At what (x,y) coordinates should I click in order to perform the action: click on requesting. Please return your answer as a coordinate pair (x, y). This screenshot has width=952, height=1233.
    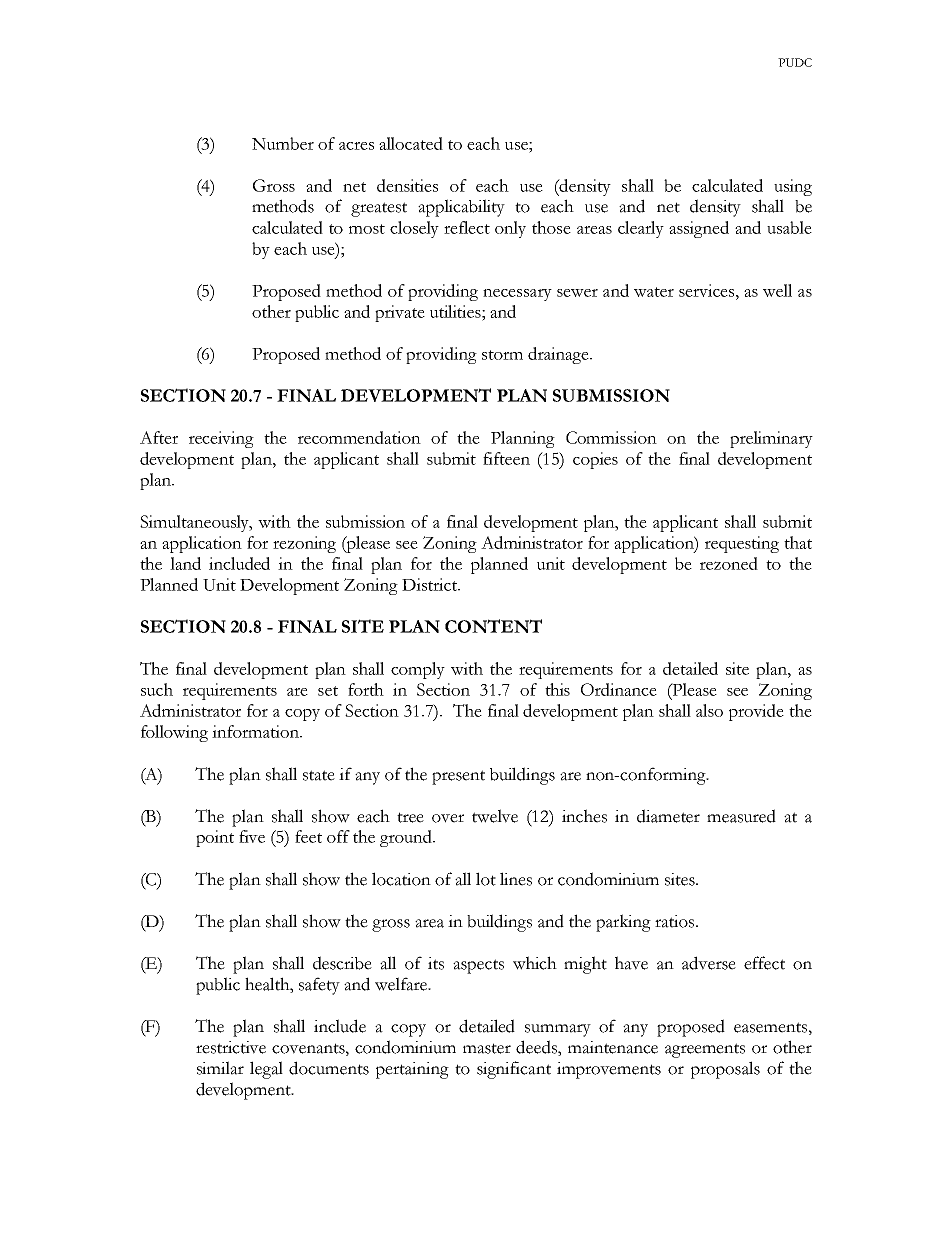
    Looking at the image, I should click on (742, 544).
